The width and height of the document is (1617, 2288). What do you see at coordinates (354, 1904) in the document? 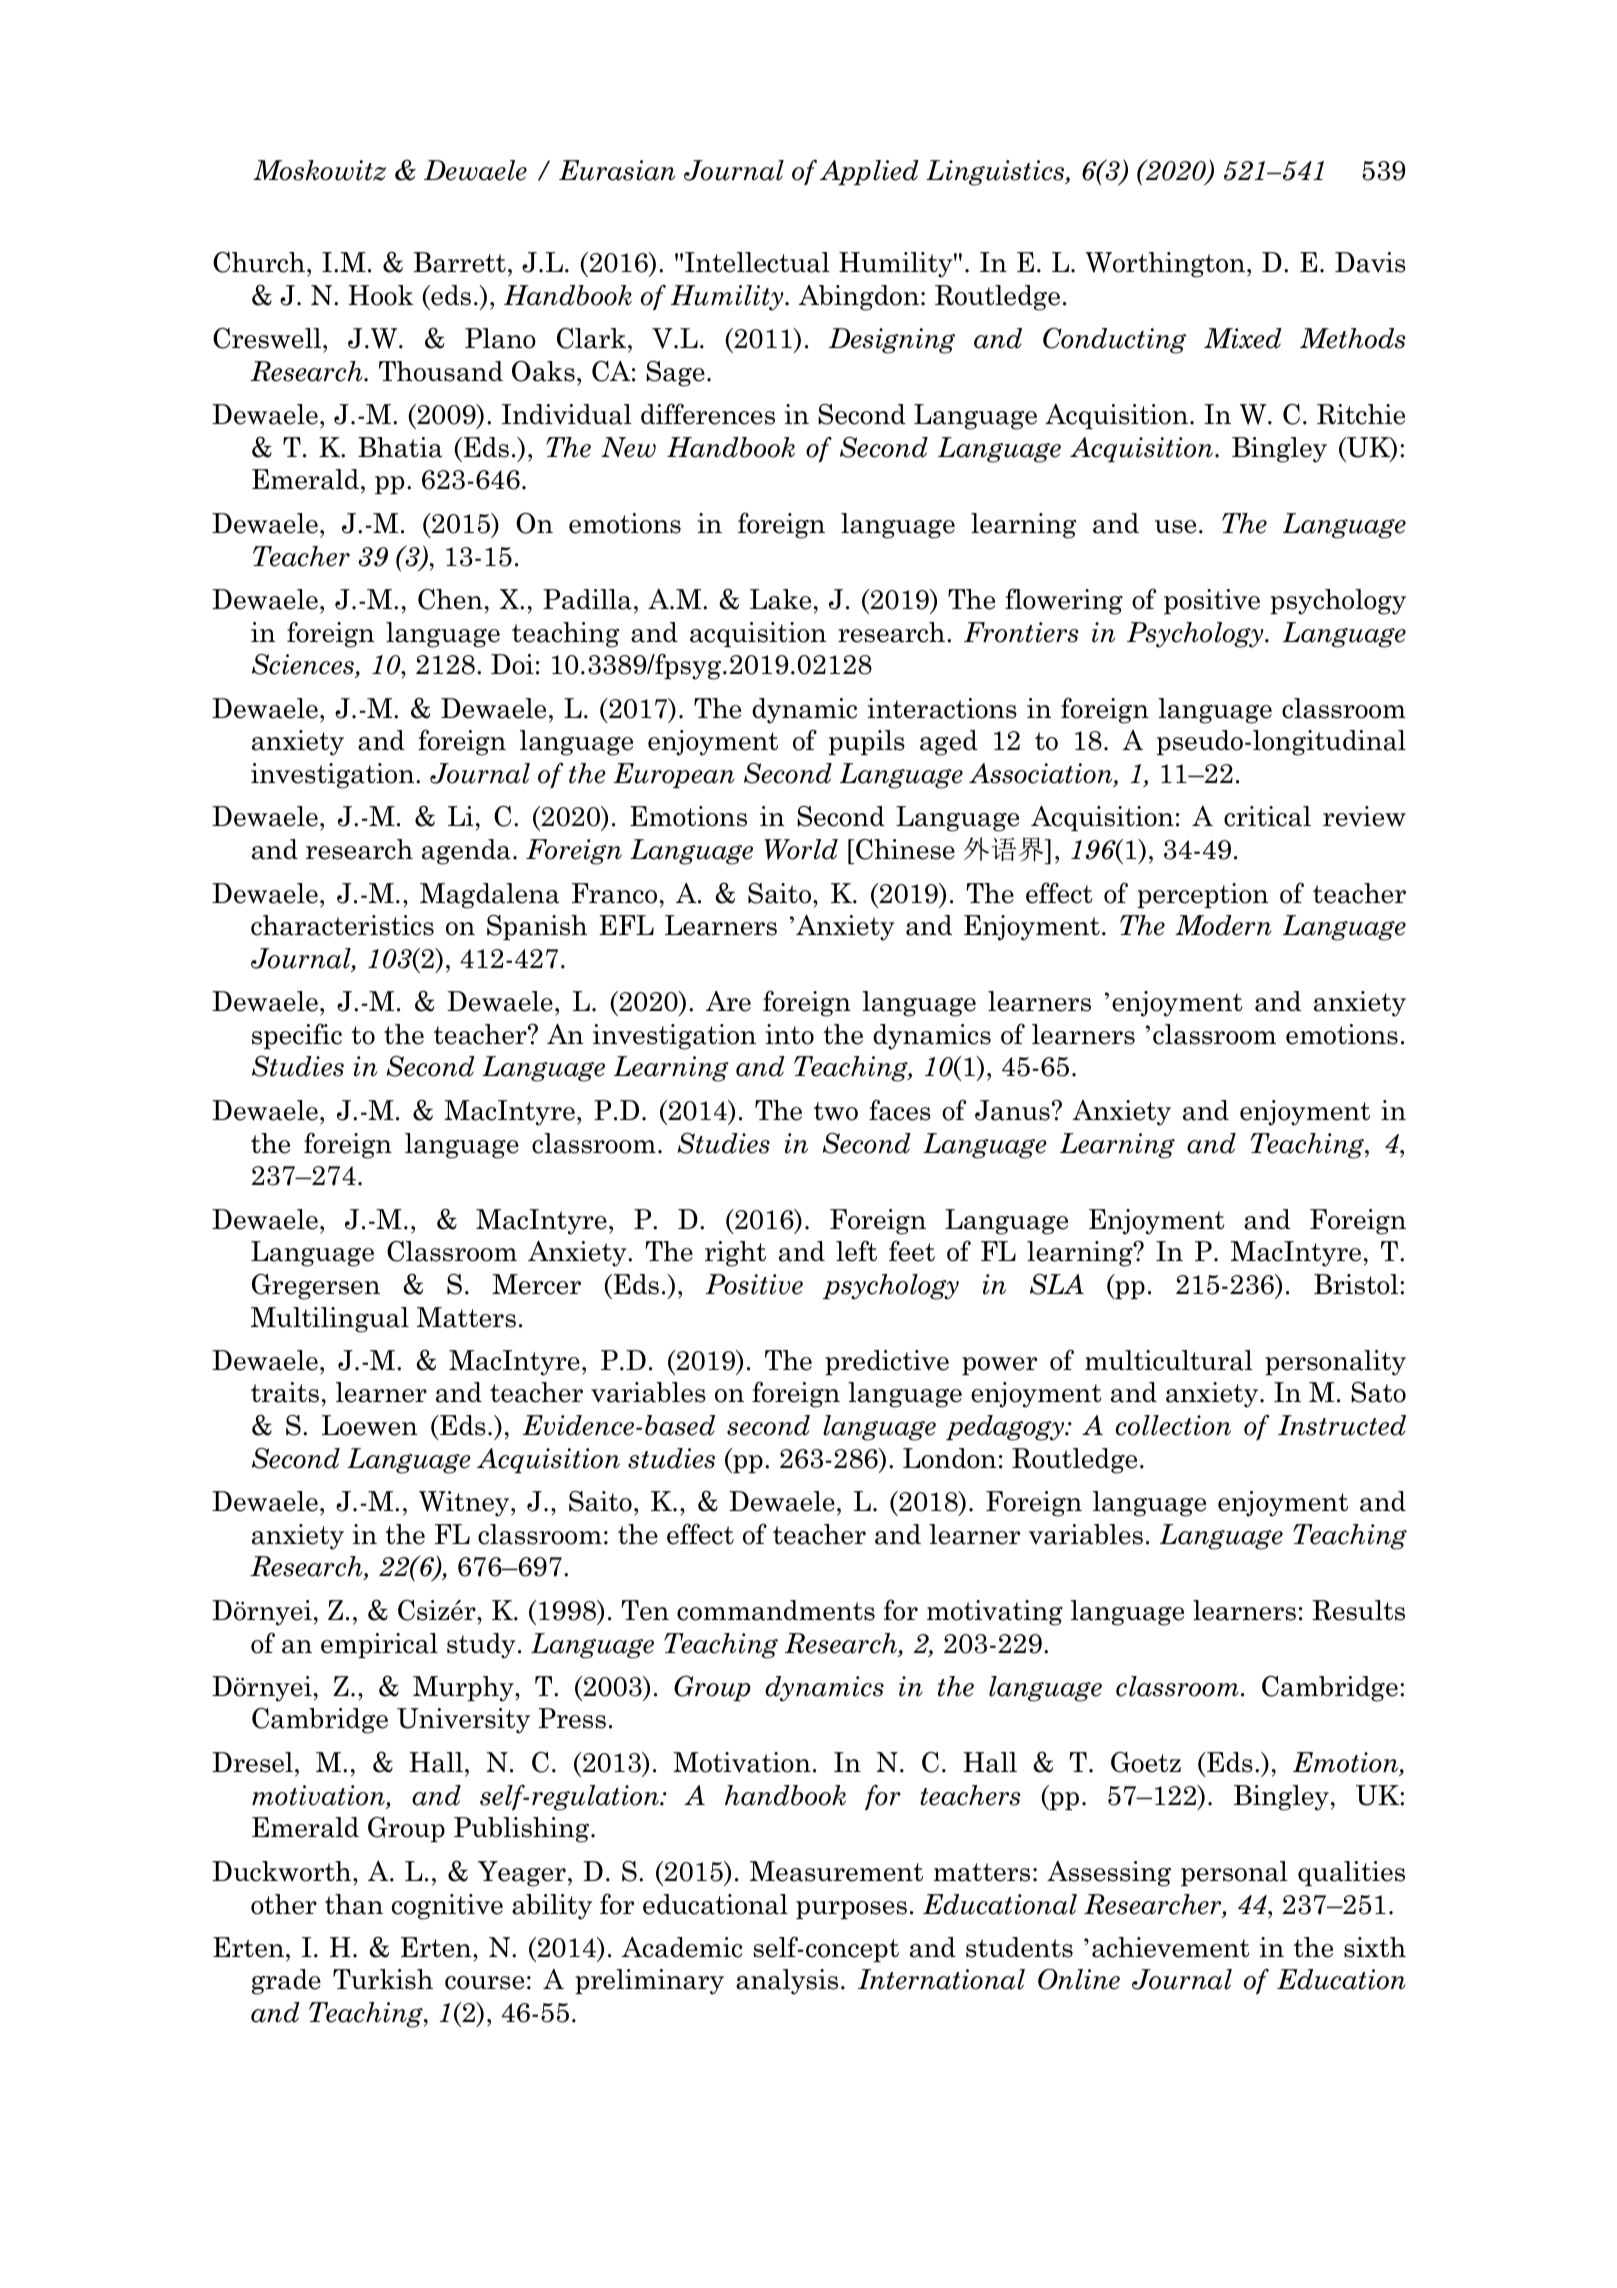
I see `than` at bounding box center [354, 1904].
